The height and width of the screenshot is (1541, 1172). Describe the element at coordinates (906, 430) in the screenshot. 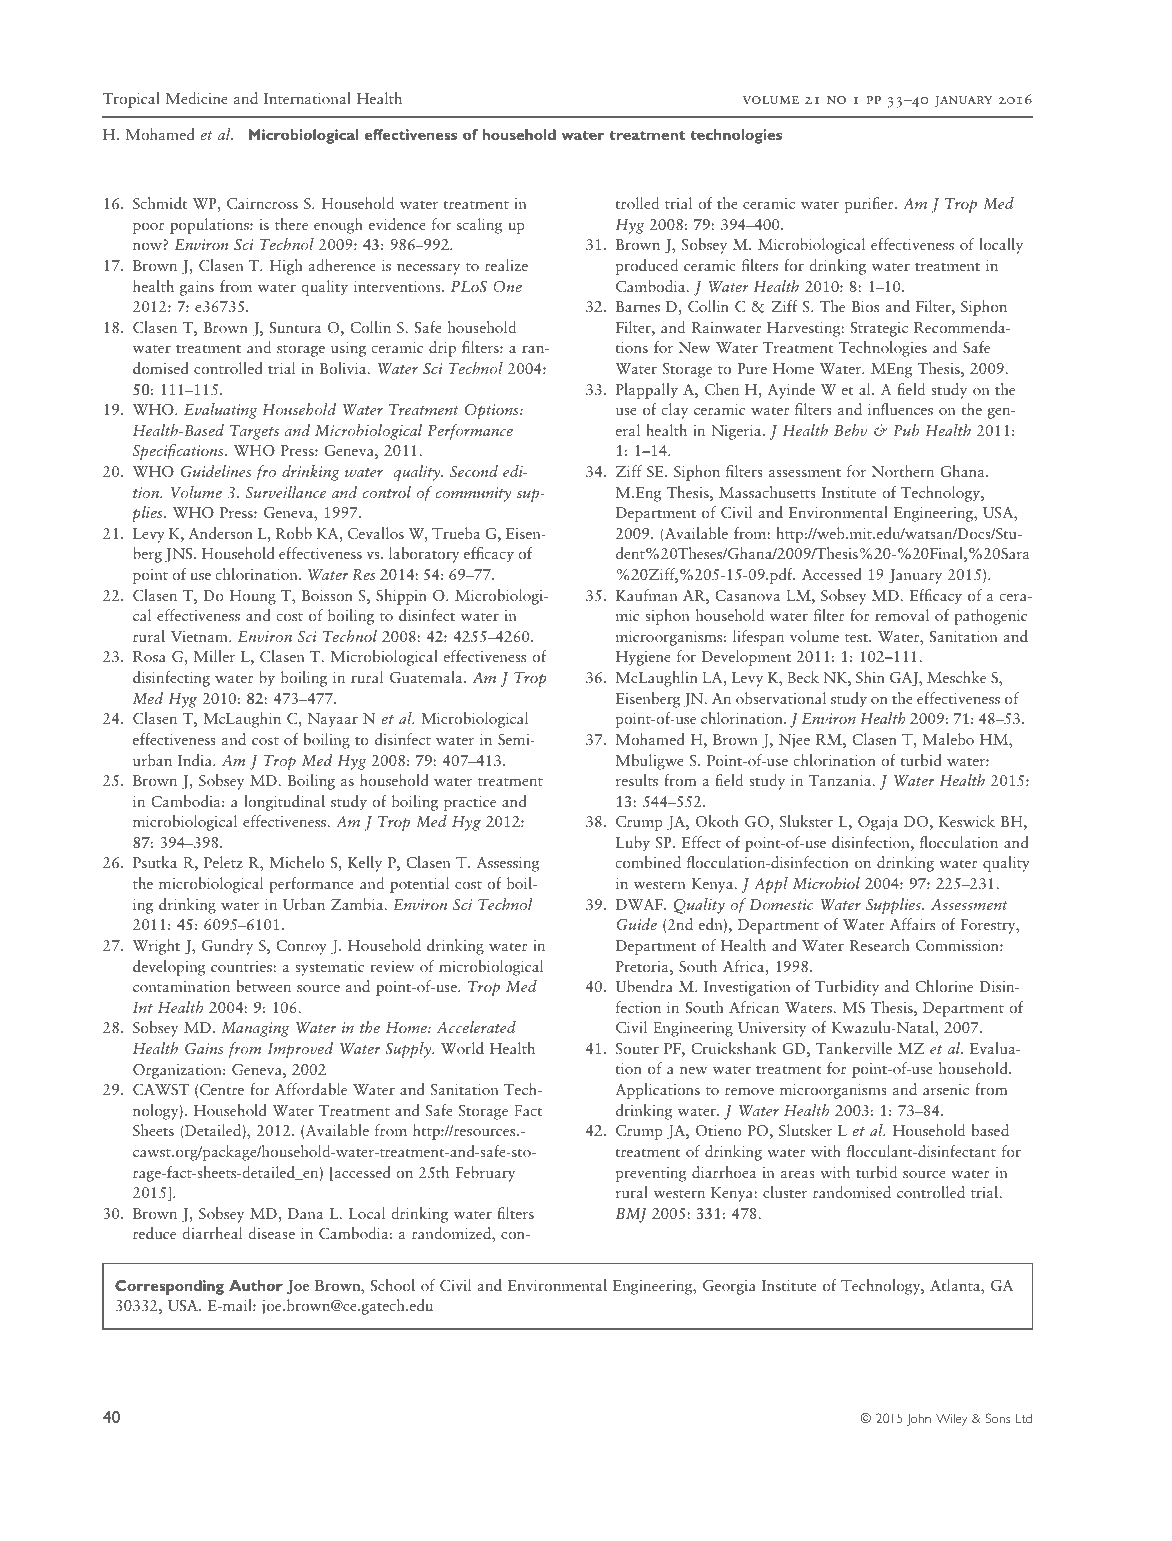

I see `Pub` at that location.
